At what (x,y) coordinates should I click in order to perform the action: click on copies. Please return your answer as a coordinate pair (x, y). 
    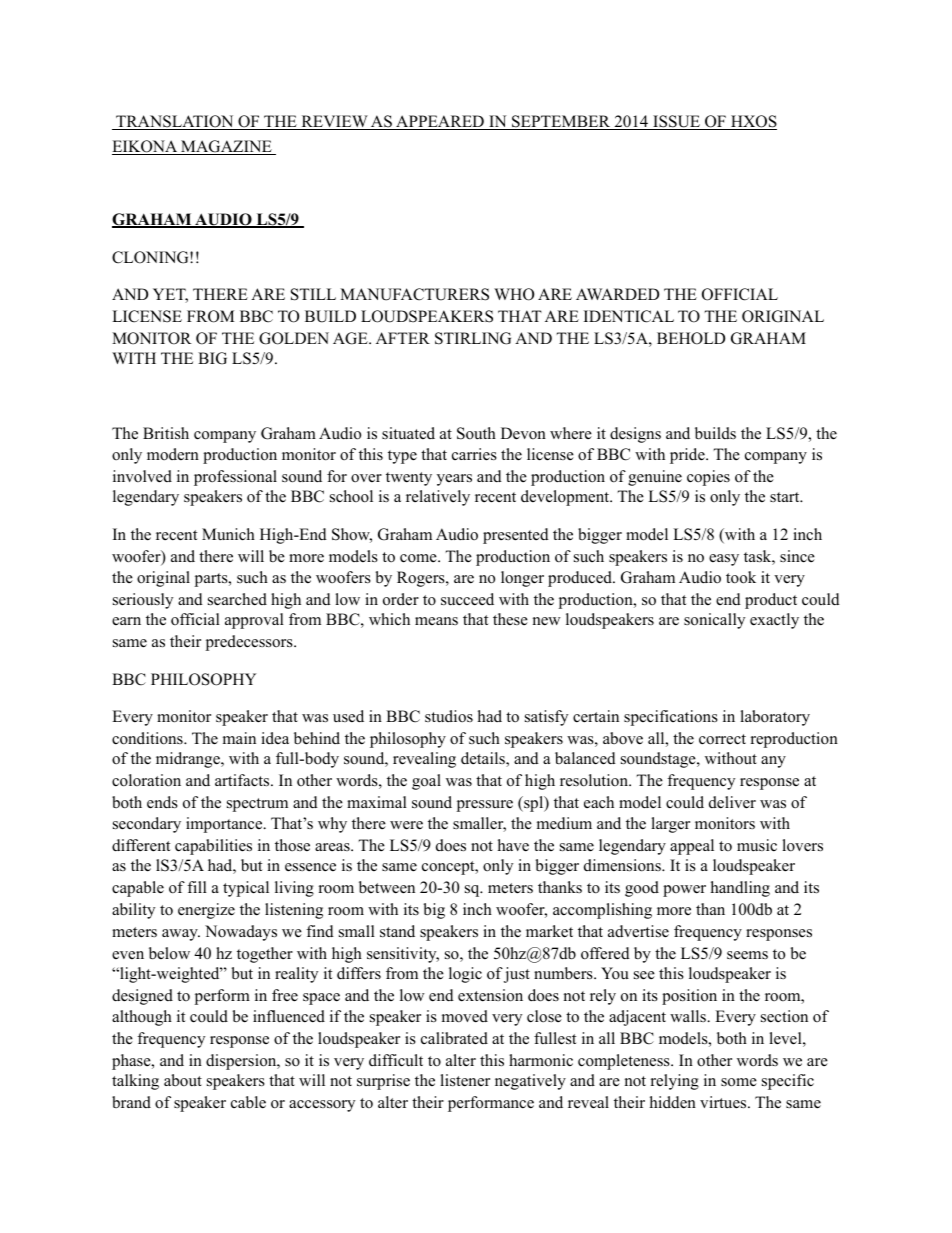
    Looking at the image, I should click on (708, 478).
